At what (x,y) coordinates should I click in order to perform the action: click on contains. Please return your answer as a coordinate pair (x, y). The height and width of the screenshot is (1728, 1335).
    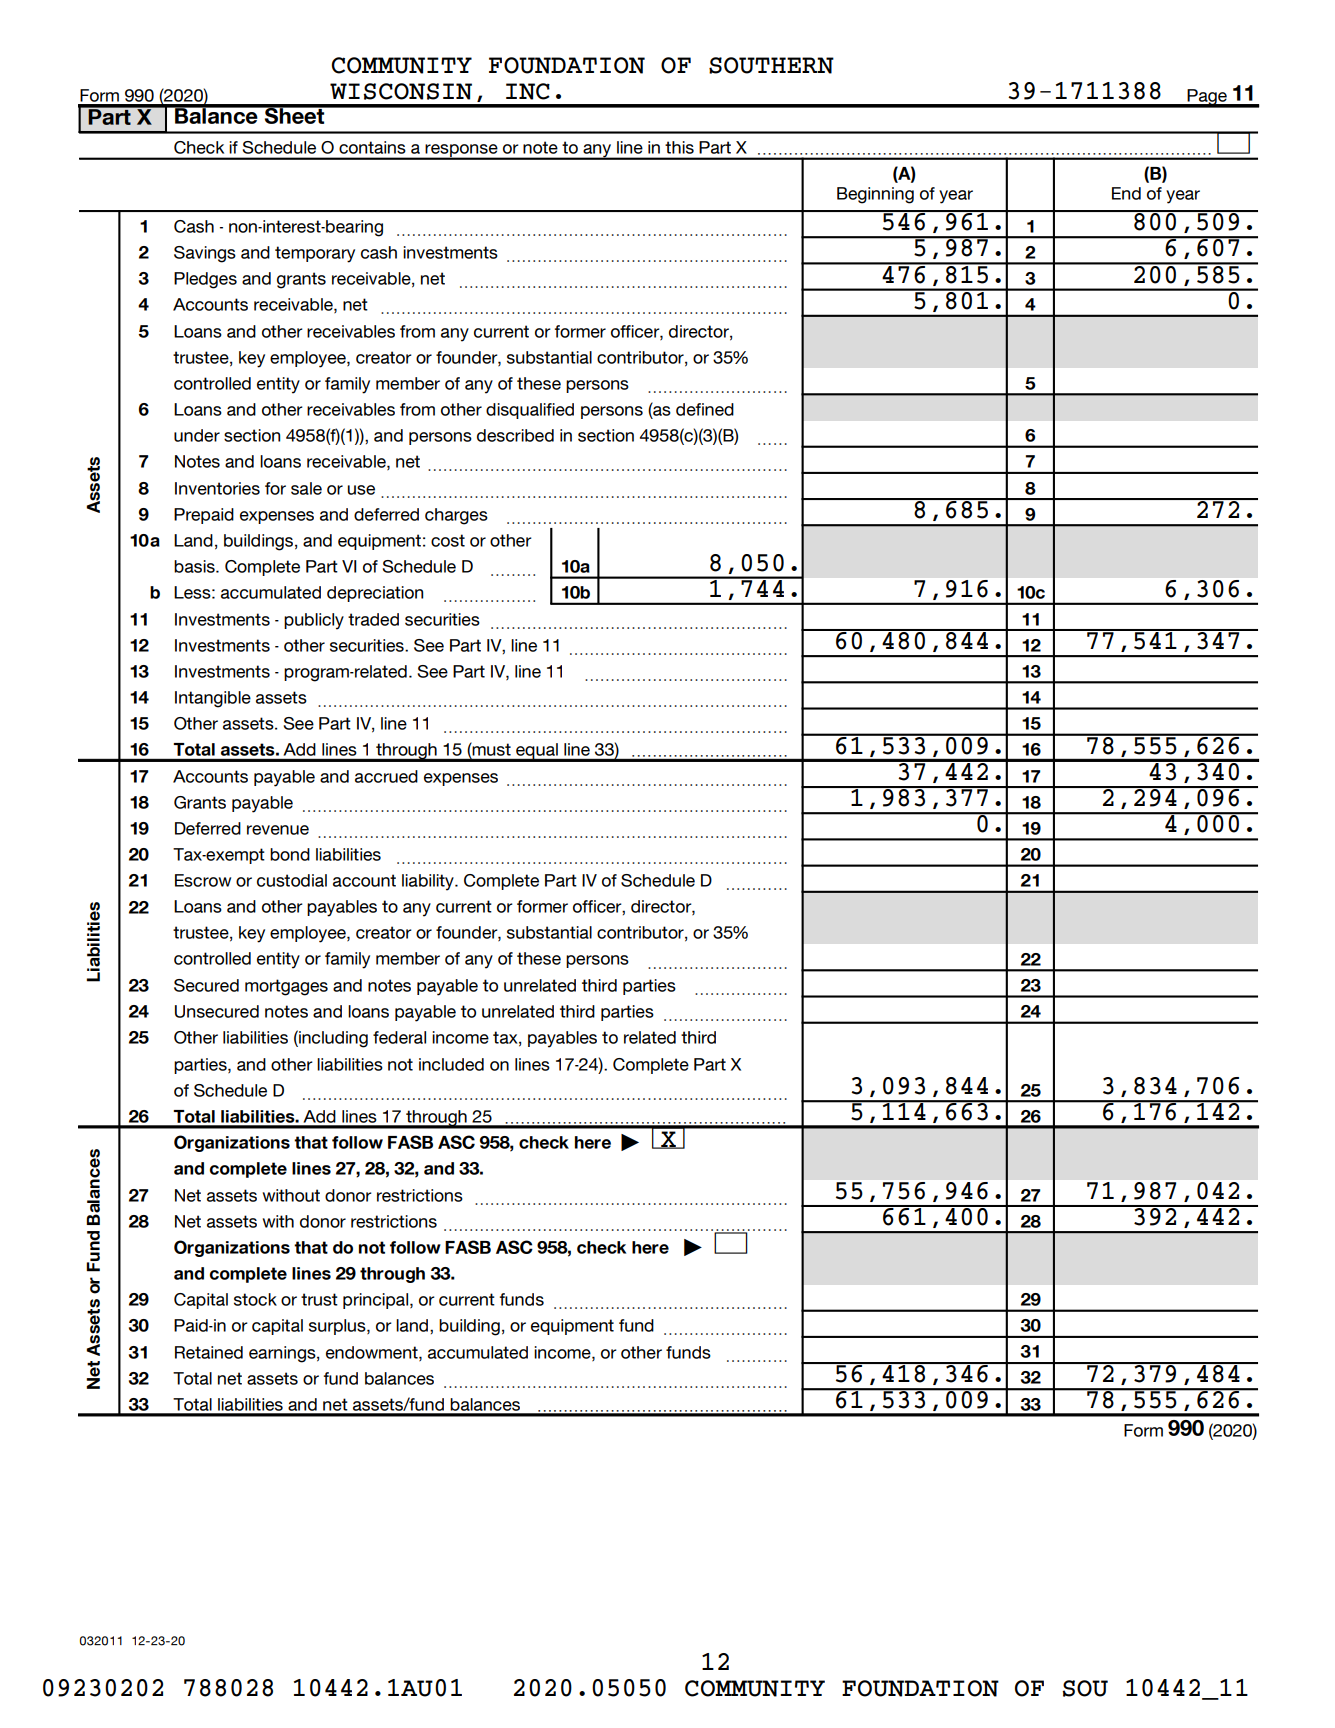
    Looking at the image, I should click on (372, 147).
